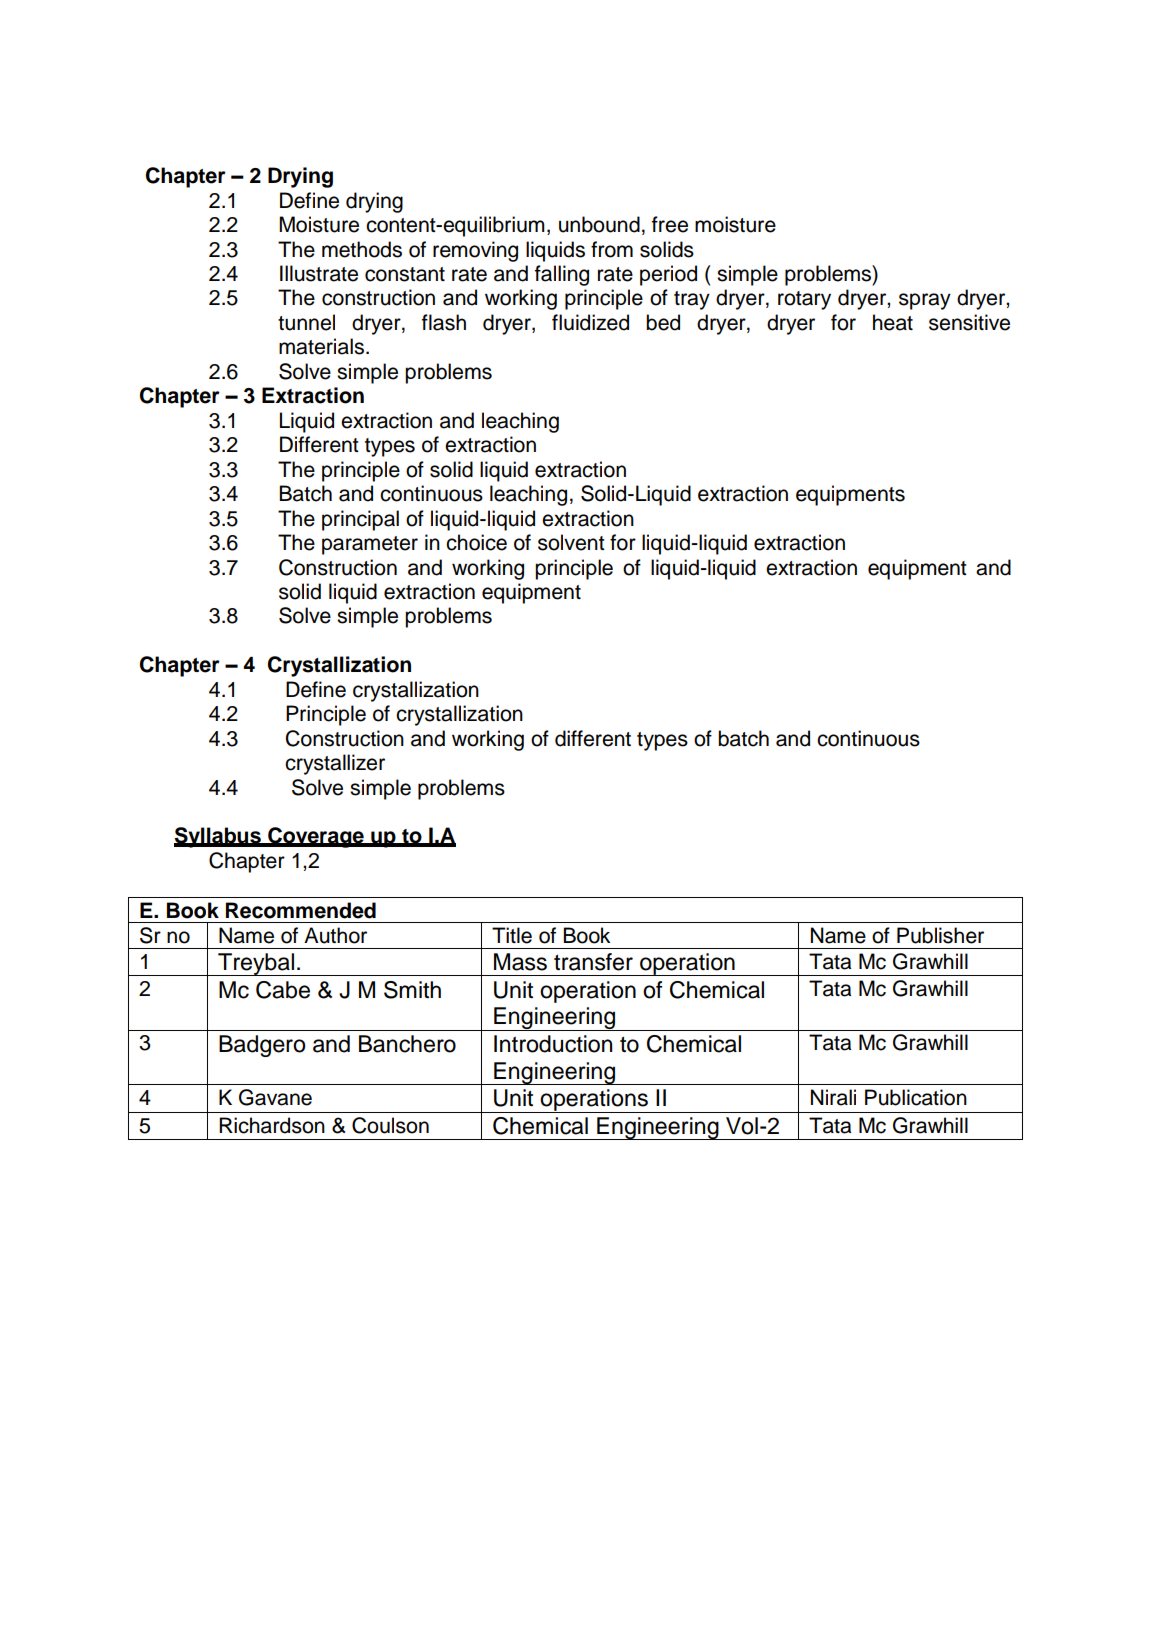  I want to click on Coulson, so click(390, 1125).
